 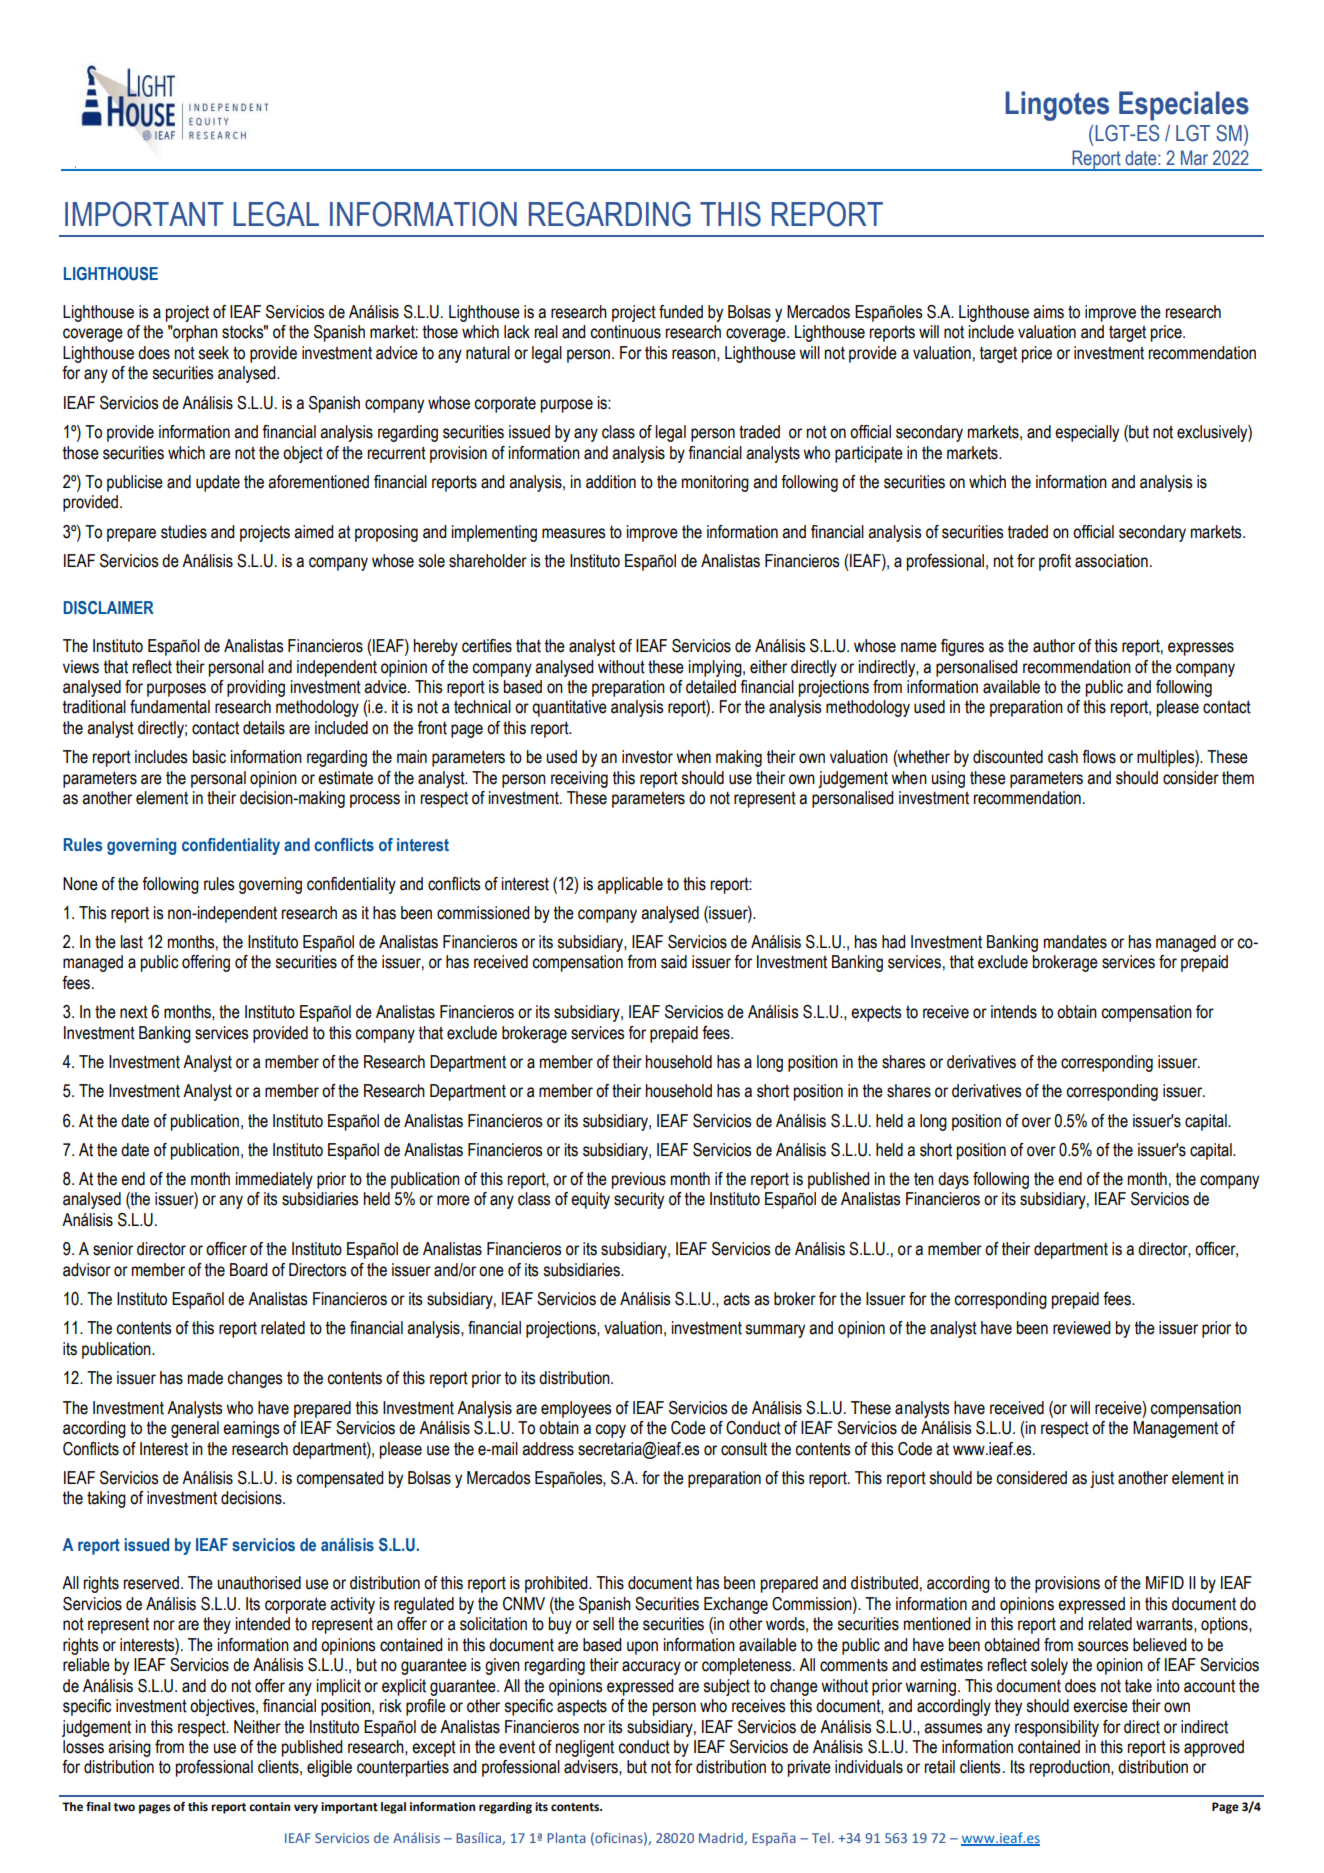 I want to click on continuous, so click(x=625, y=332).
